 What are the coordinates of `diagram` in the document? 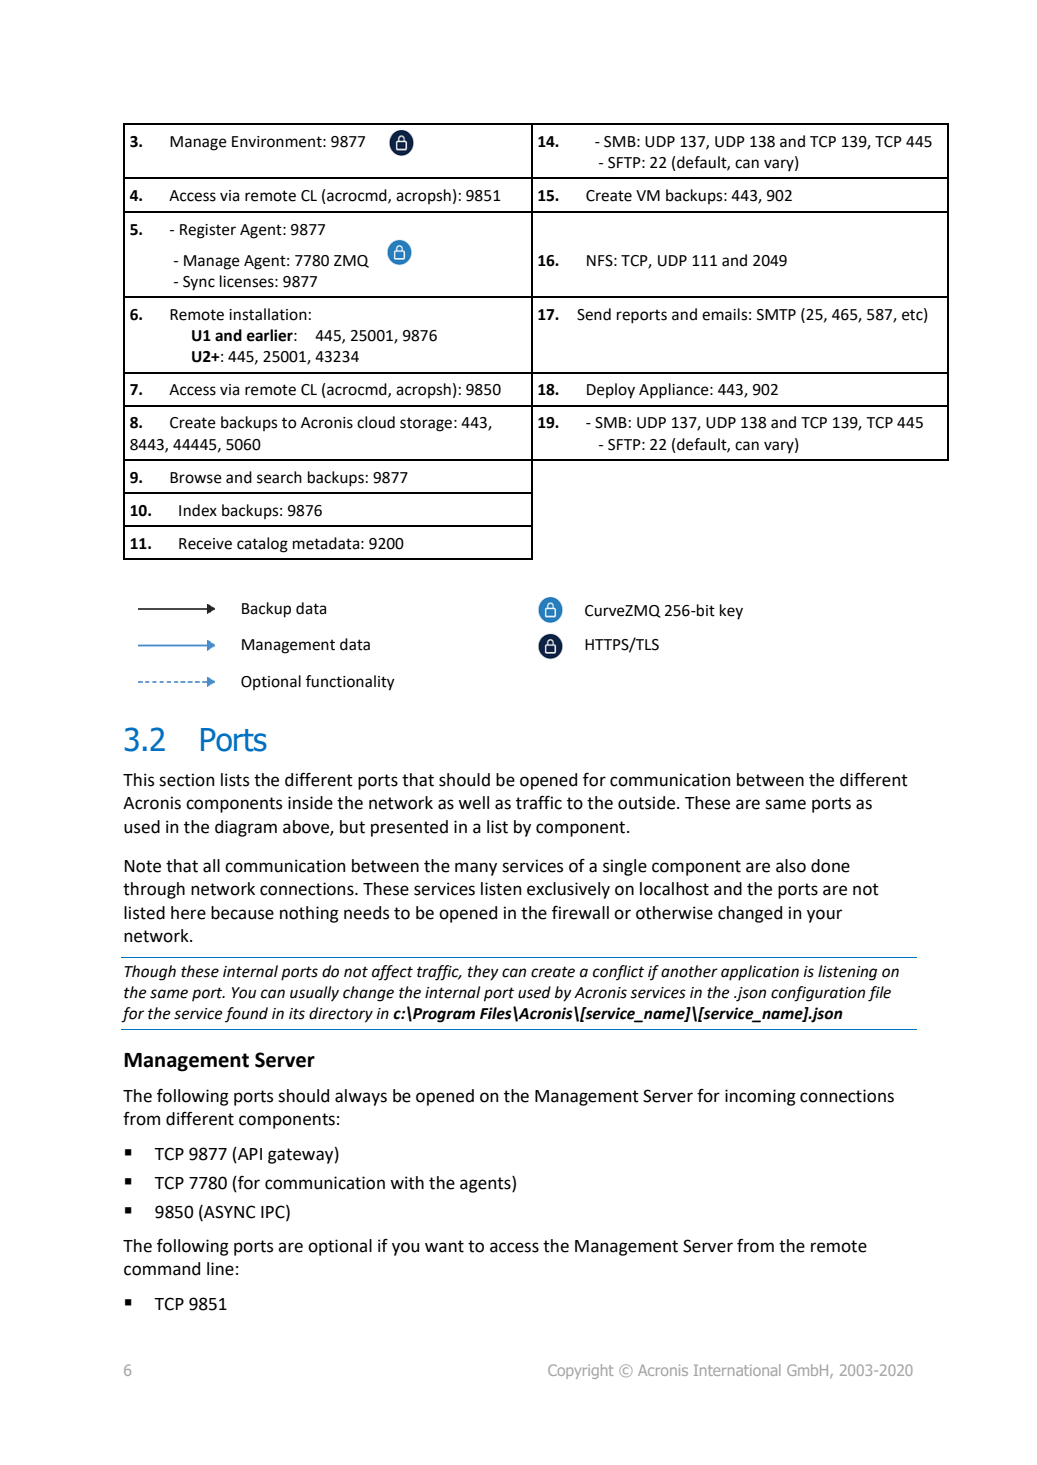 It's located at (246, 828).
